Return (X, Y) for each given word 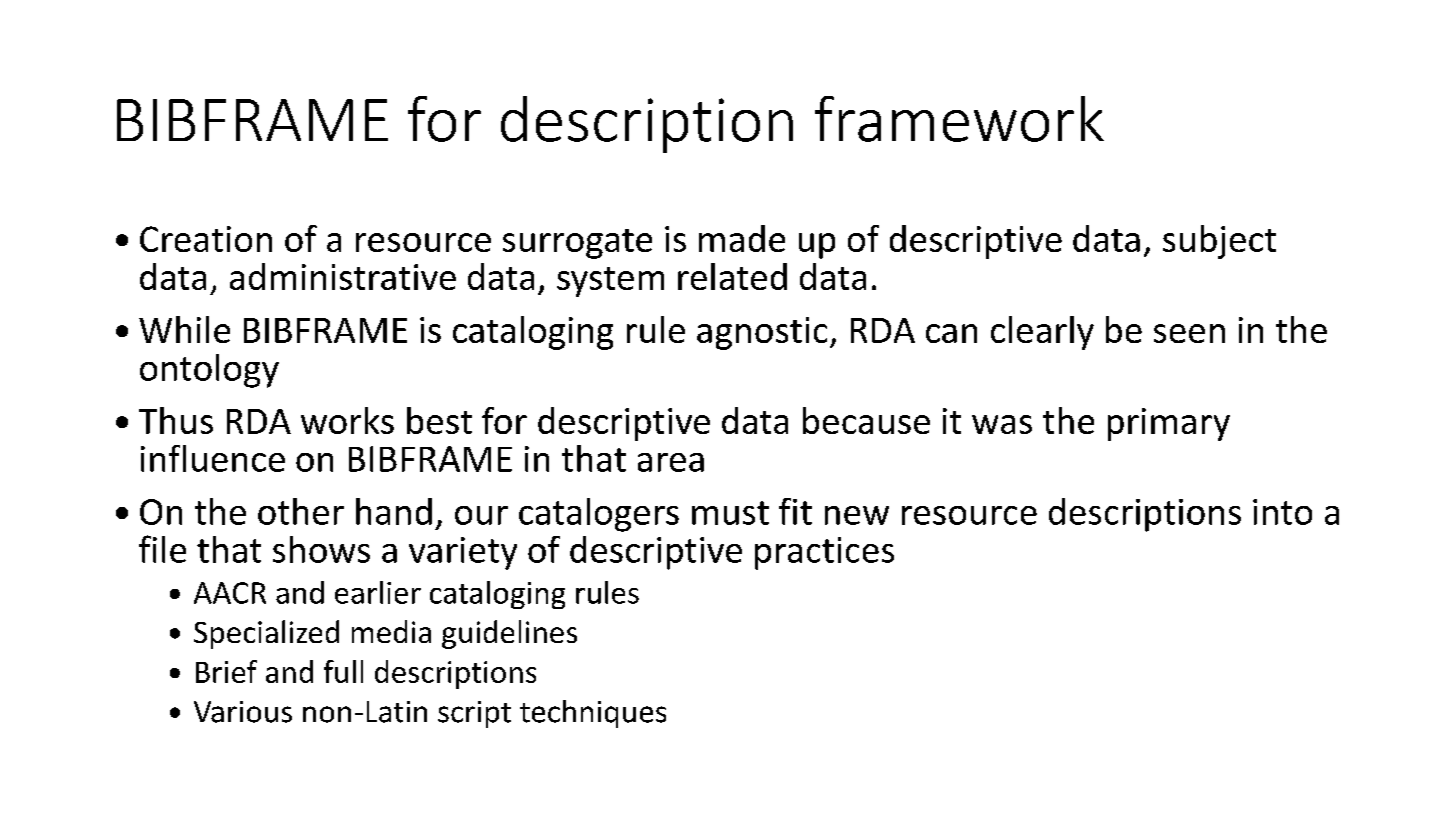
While (184, 329)
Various (243, 712)
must (730, 513)
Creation (206, 239)
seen (1189, 333)
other (301, 511)
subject (1219, 242)
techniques (593, 714)
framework (959, 119)
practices (824, 553)
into (1282, 512)
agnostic (762, 333)
